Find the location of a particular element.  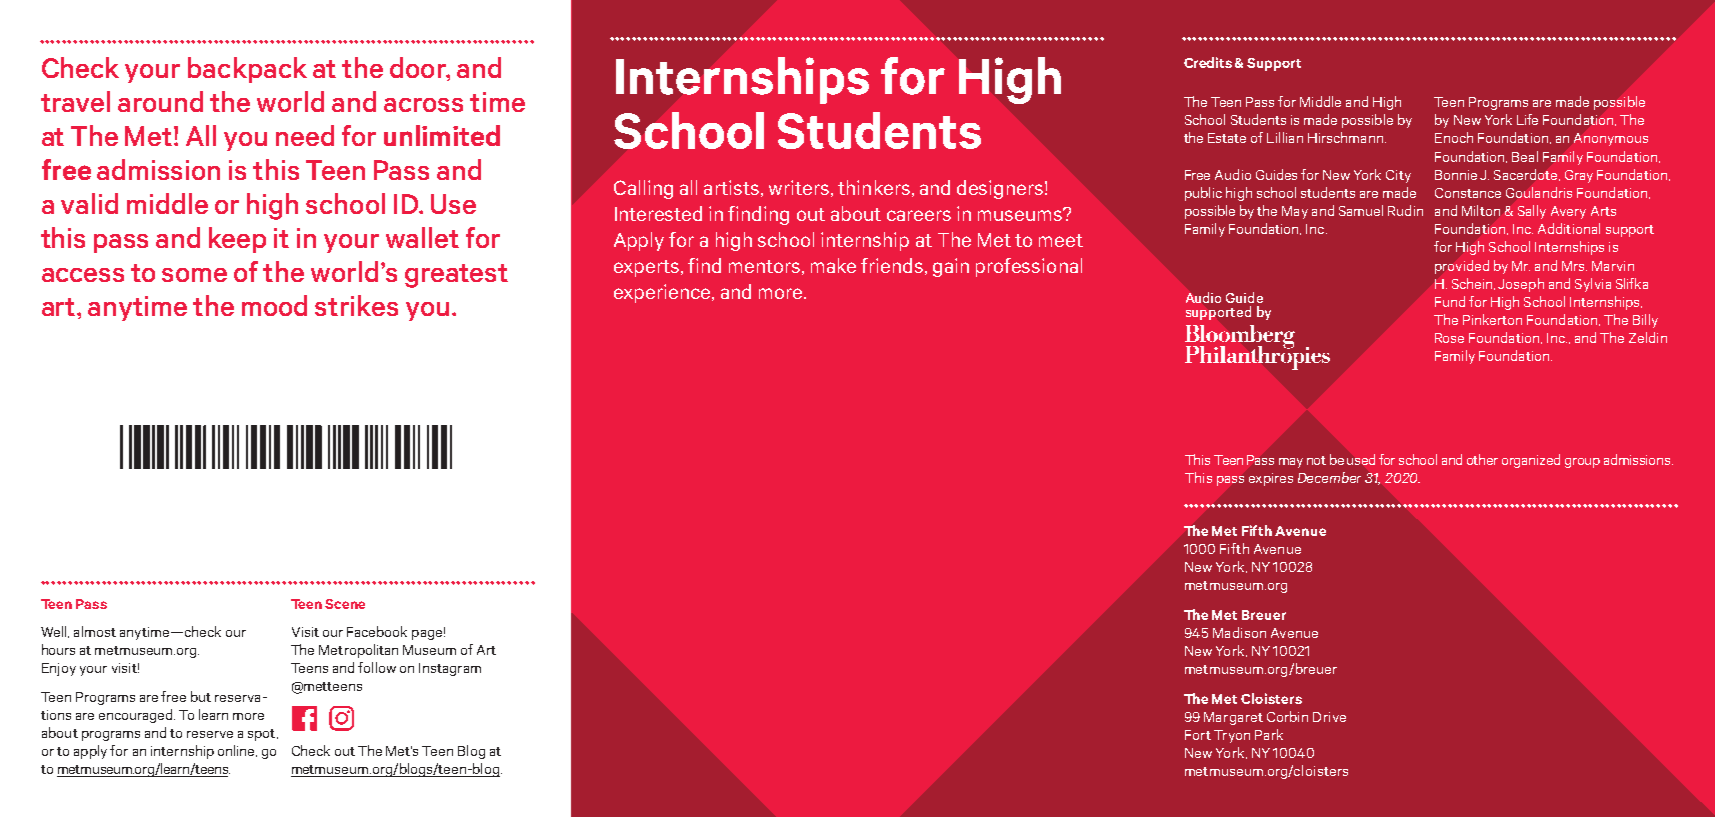

backpack is located at coordinates (247, 70).
